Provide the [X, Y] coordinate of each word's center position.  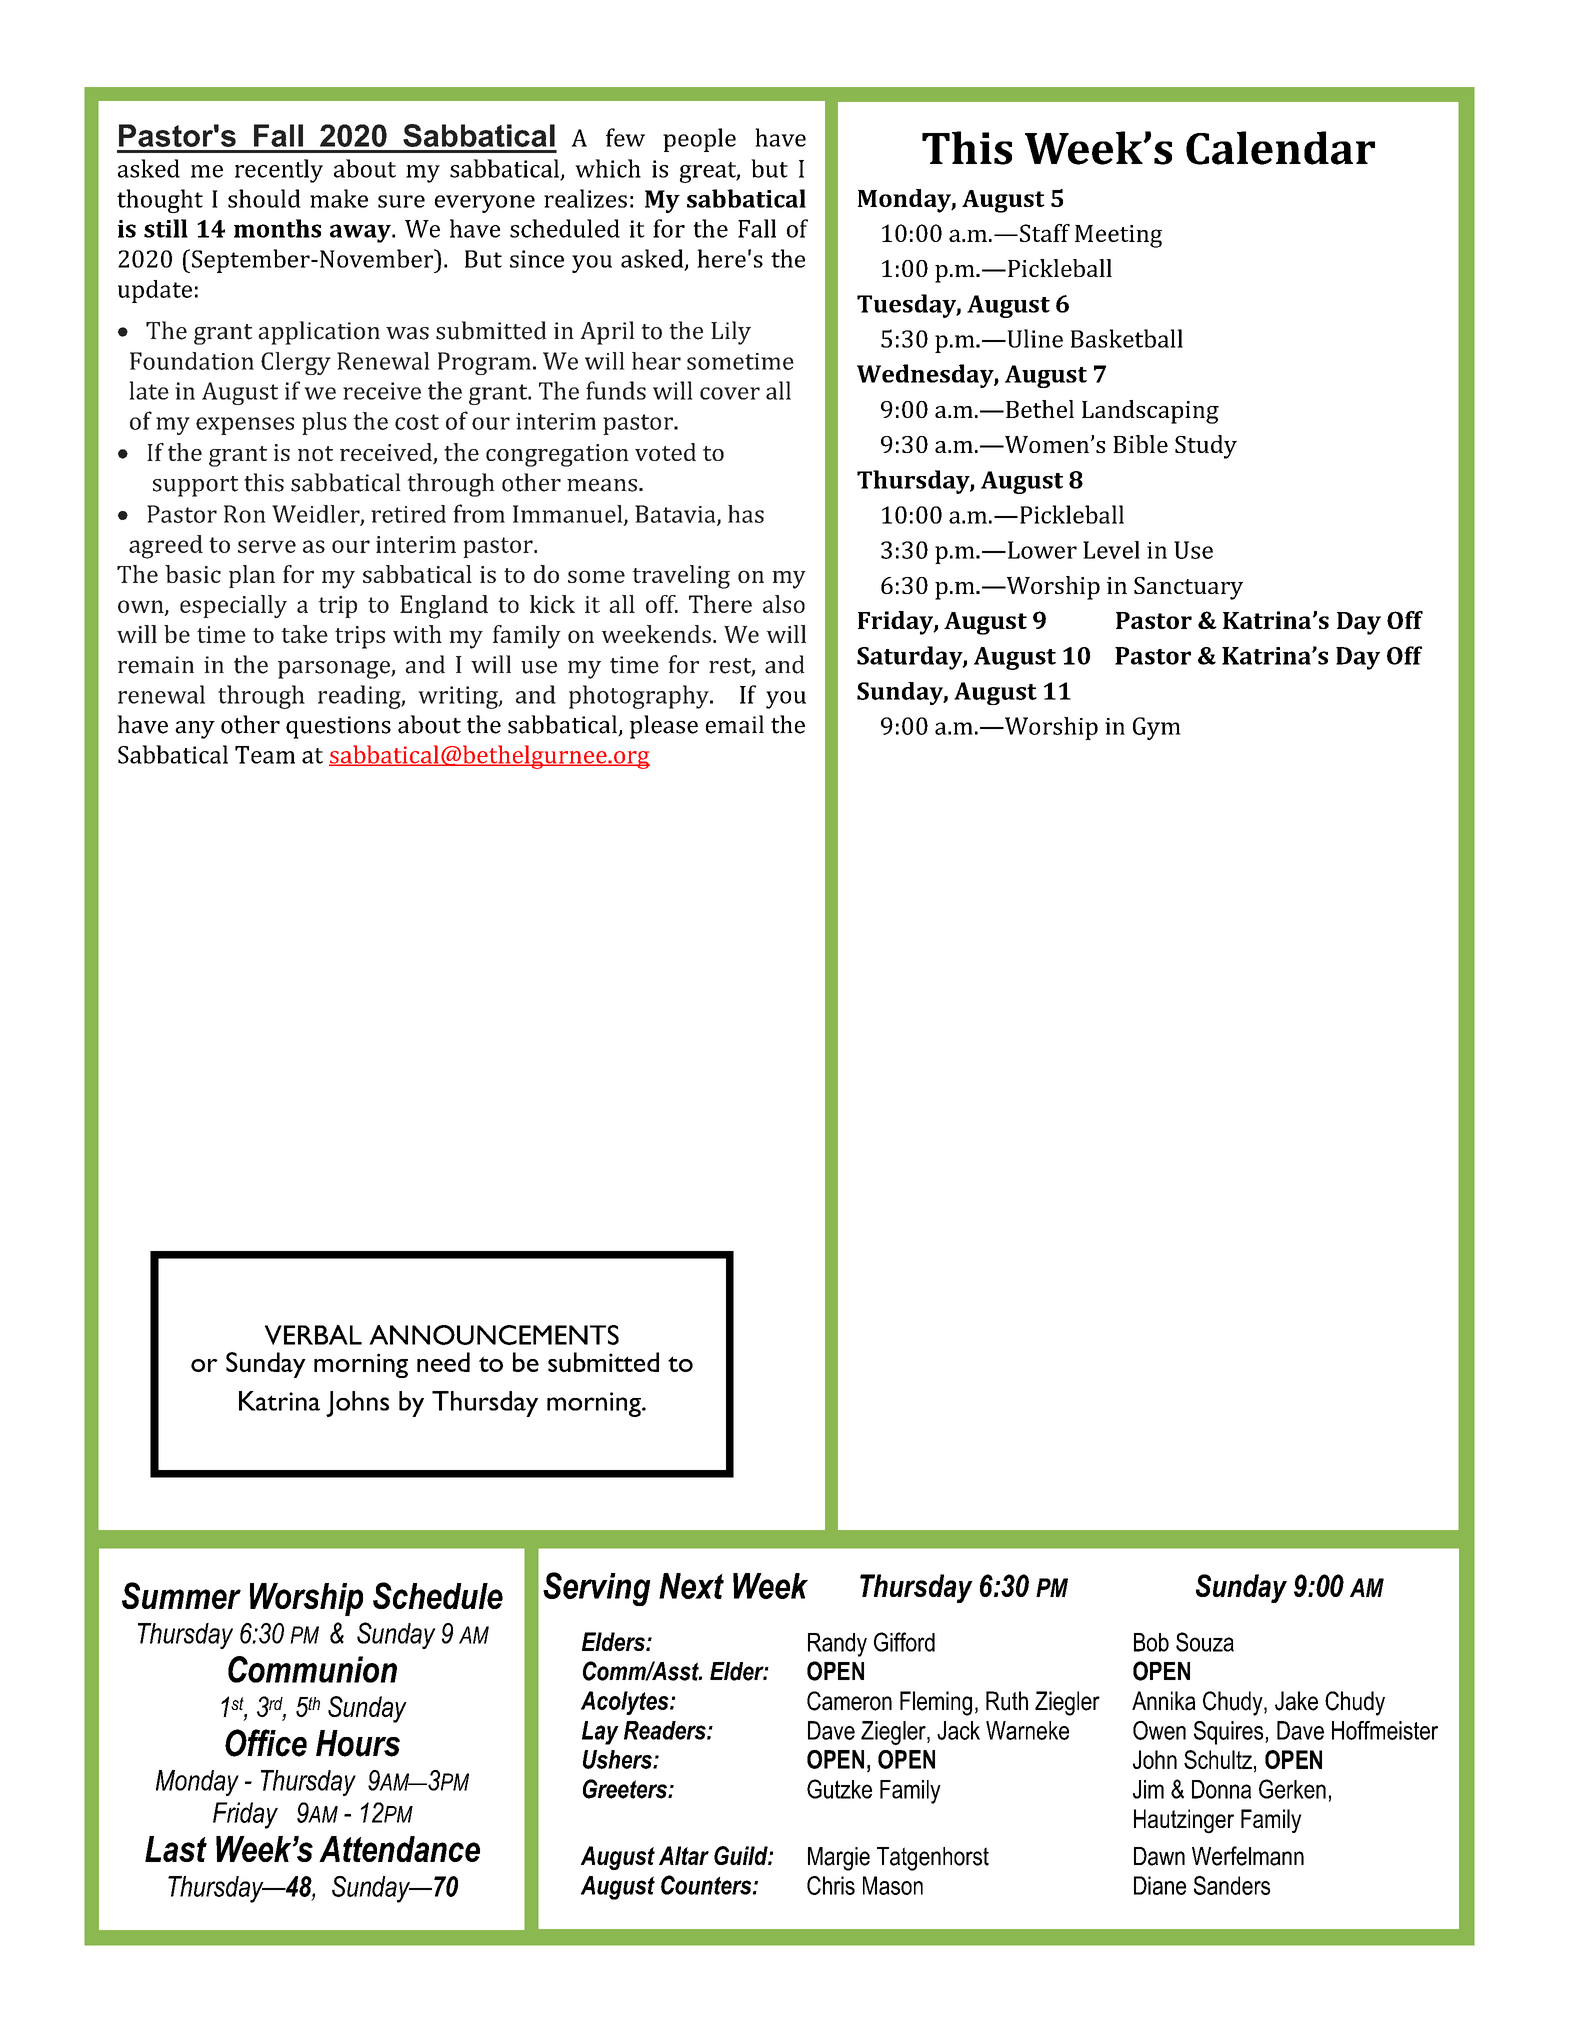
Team [265, 755]
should [264, 198]
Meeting [1118, 236]
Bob [1151, 1642]
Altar [684, 1855]
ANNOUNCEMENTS [494, 1335]
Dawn [1159, 1856]
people [699, 140]
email [735, 724]
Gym [1157, 728]
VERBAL [313, 1335]
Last [176, 1849]
